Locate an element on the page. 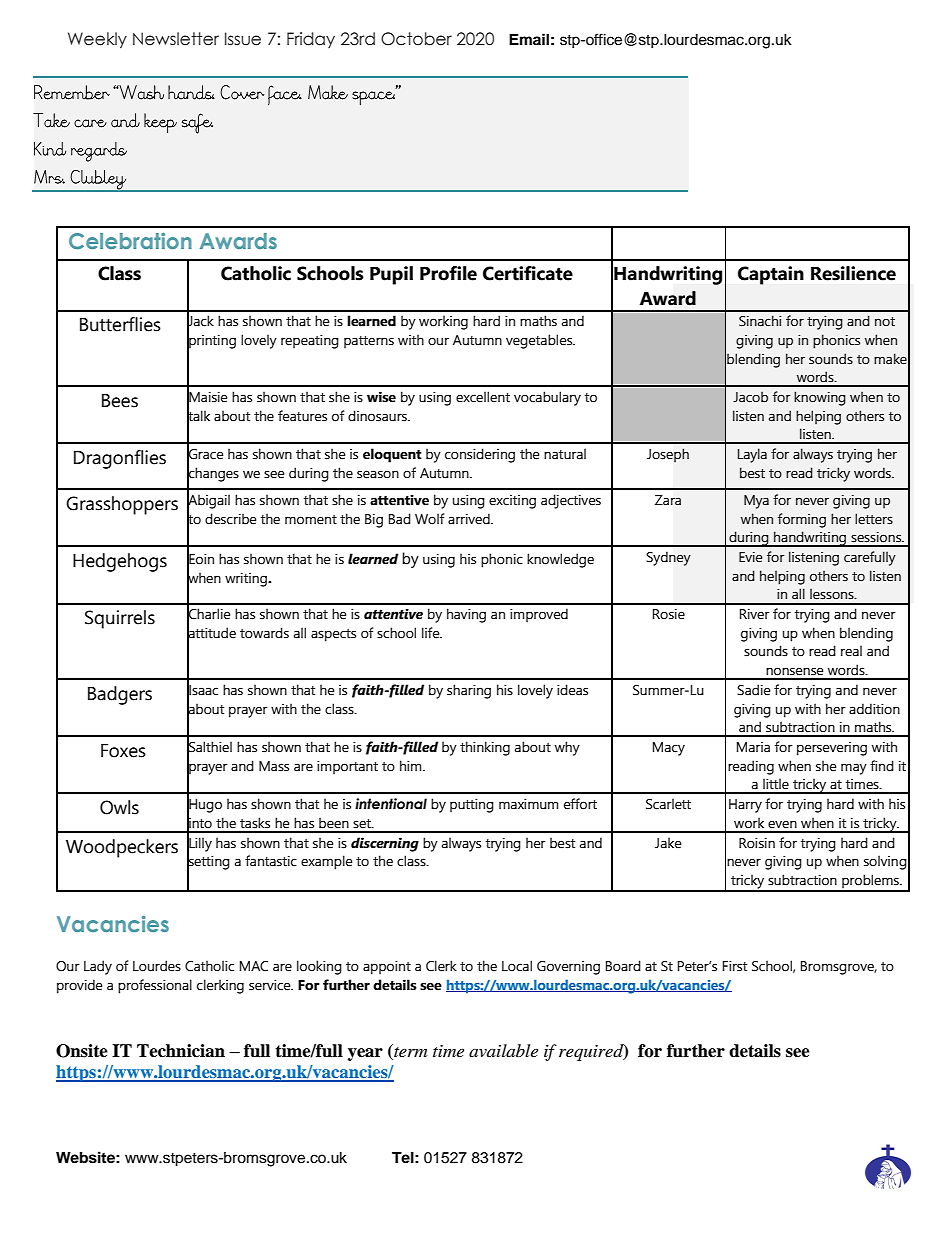 This image has width=952, height=1233. Sadie is located at coordinates (753, 690).
